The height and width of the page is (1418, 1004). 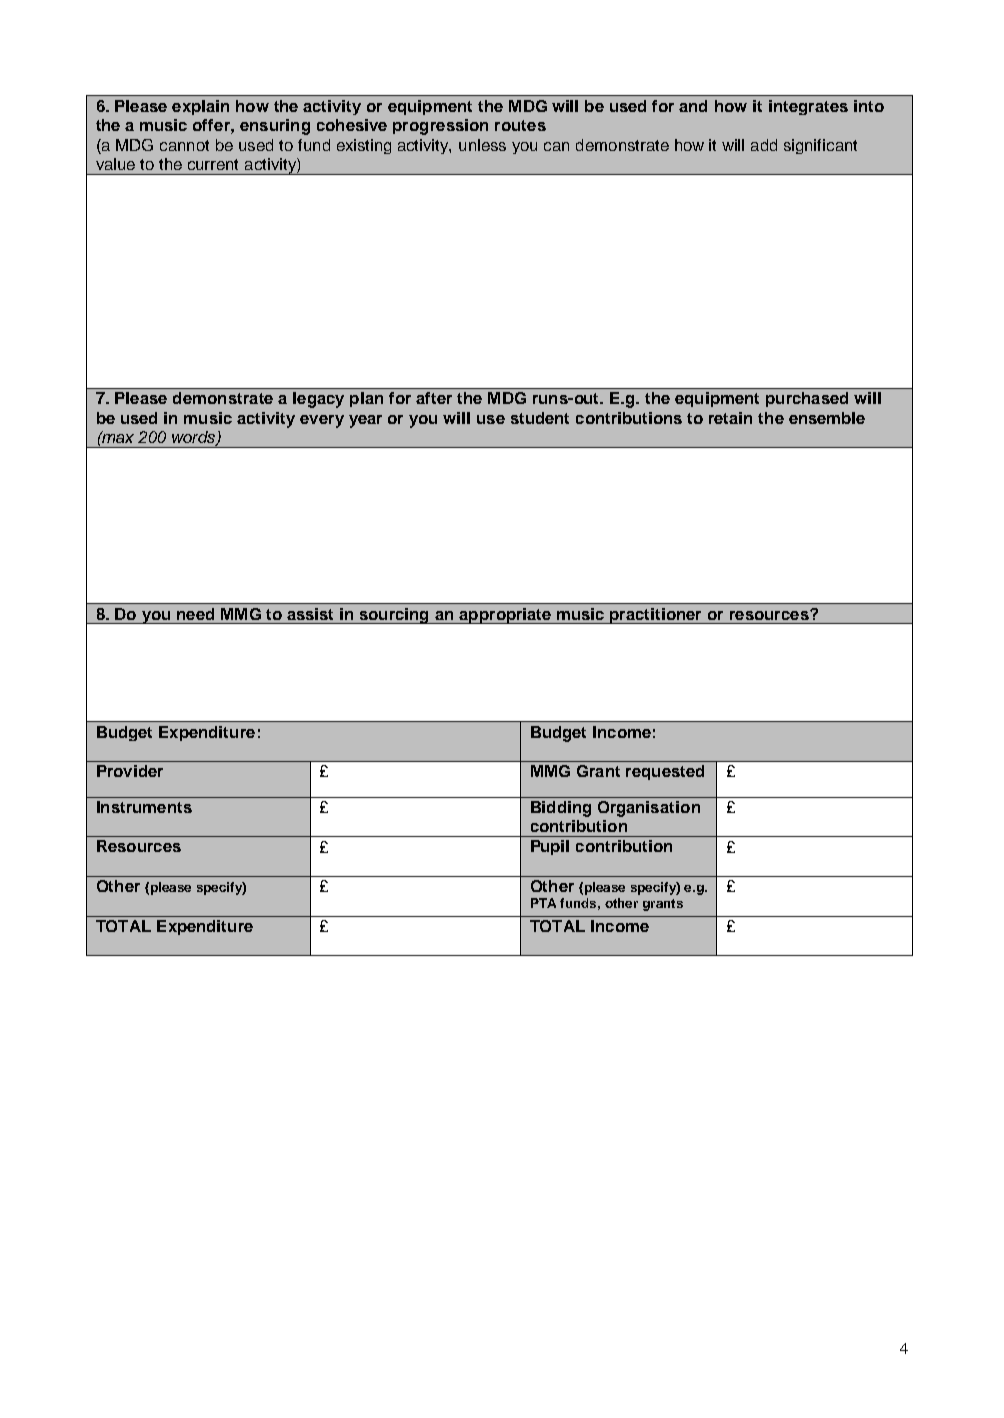 What do you see at coordinates (540, 418) in the page?
I see `student` at bounding box center [540, 418].
